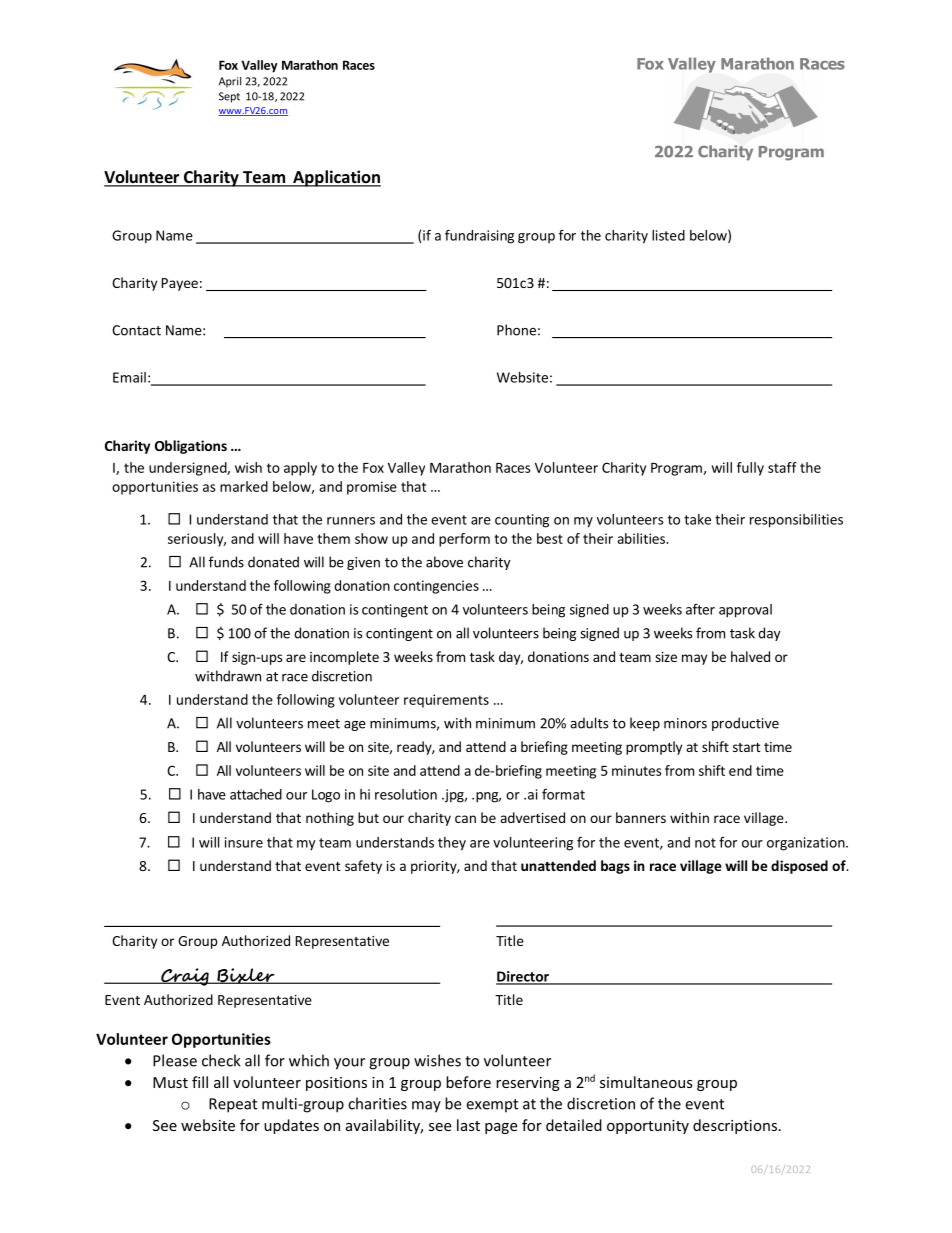 This screenshot has height=1233, width=952. What do you see at coordinates (229, 97) in the screenshot?
I see `Sept` at bounding box center [229, 97].
